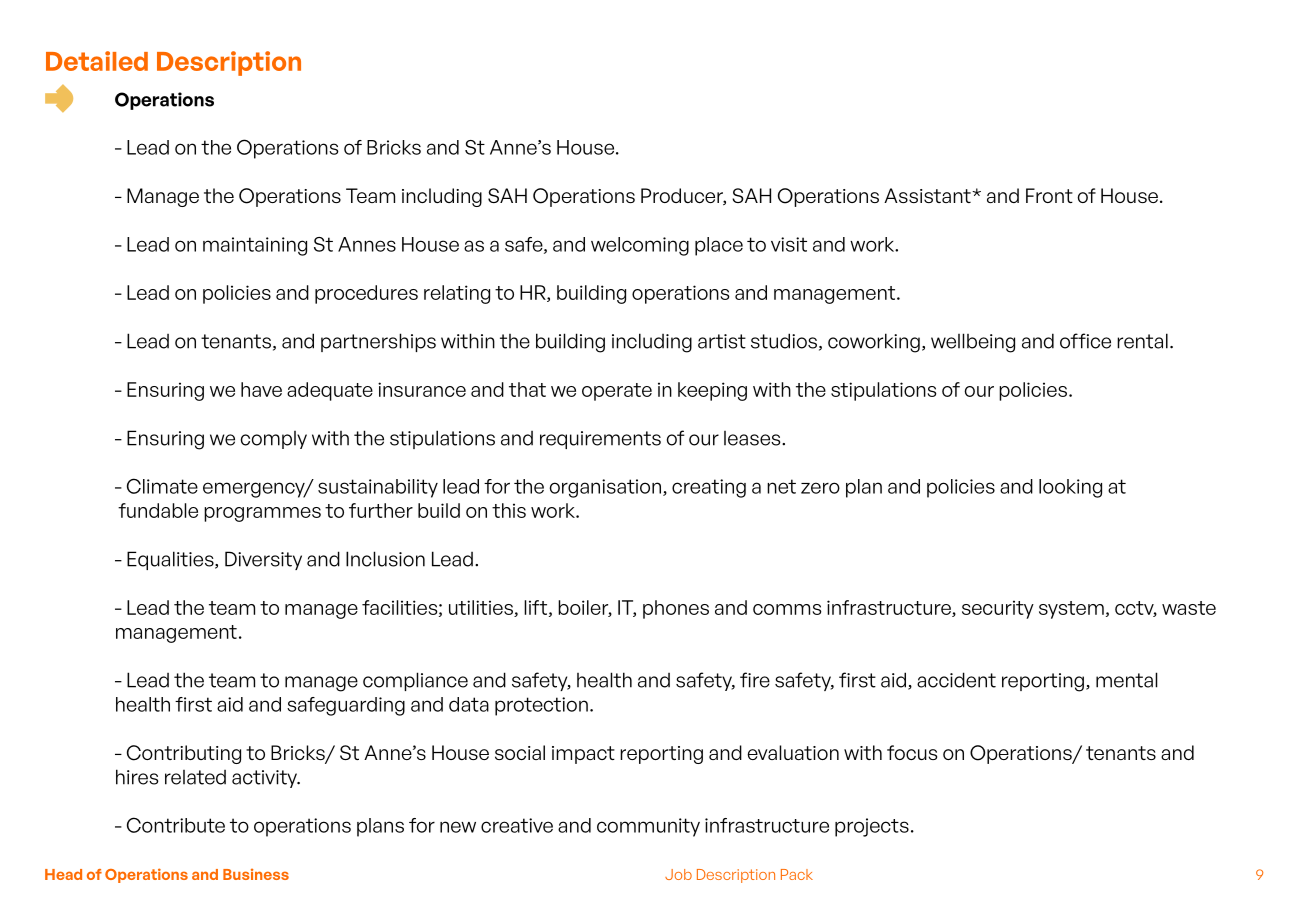 The height and width of the document is (924, 1308). Describe the element at coordinates (415, 681) in the document. I see `compliance` at that location.
